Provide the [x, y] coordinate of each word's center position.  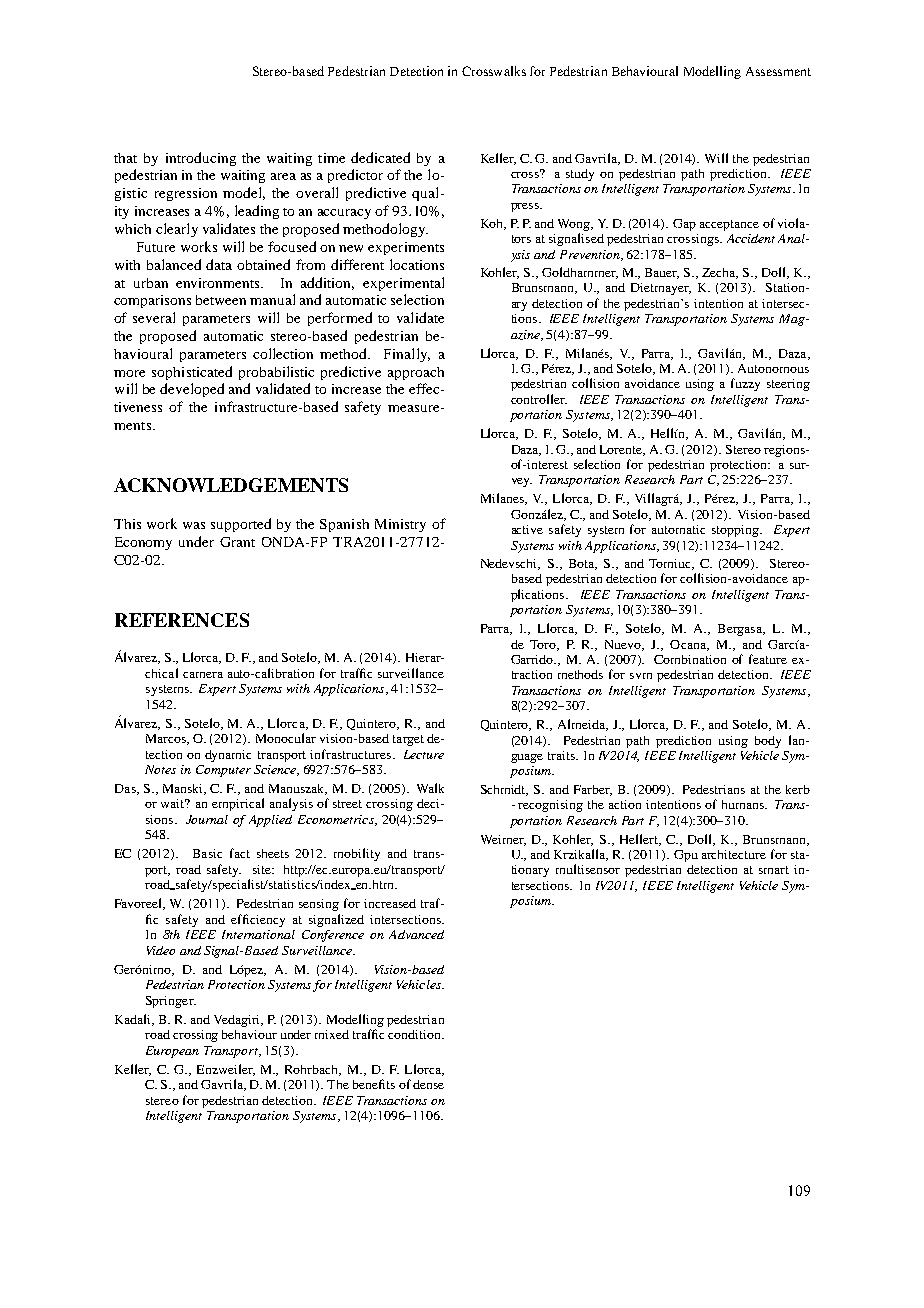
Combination [690, 659]
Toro [544, 645]
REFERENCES [182, 620]
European [172, 1052]
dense [428, 1084]
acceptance [729, 225]
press [526, 207]
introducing [201, 159]
